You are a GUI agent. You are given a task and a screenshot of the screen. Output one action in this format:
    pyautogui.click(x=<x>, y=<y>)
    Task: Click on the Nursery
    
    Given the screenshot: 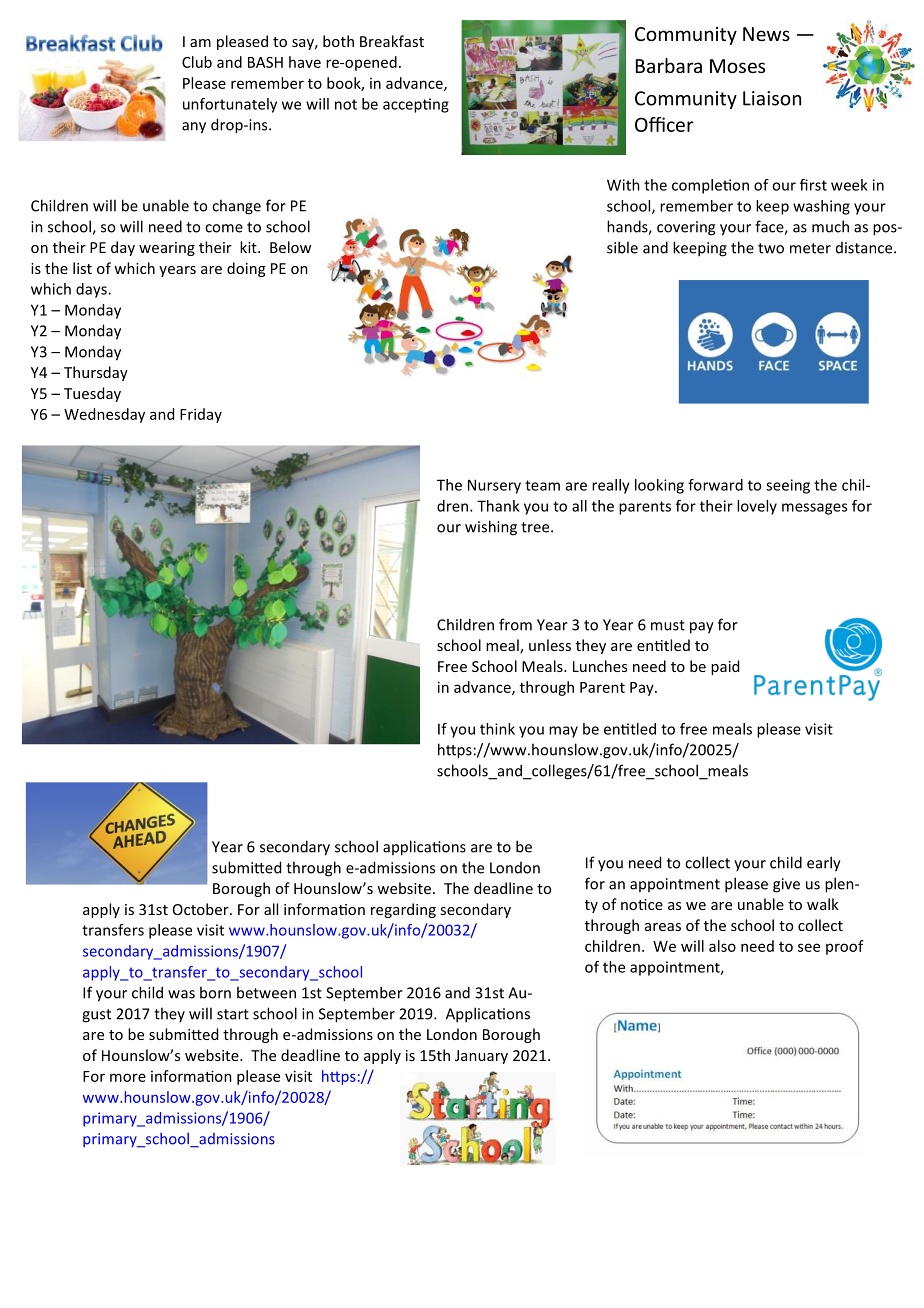 What is the action you would take?
    pyautogui.click(x=494, y=486)
